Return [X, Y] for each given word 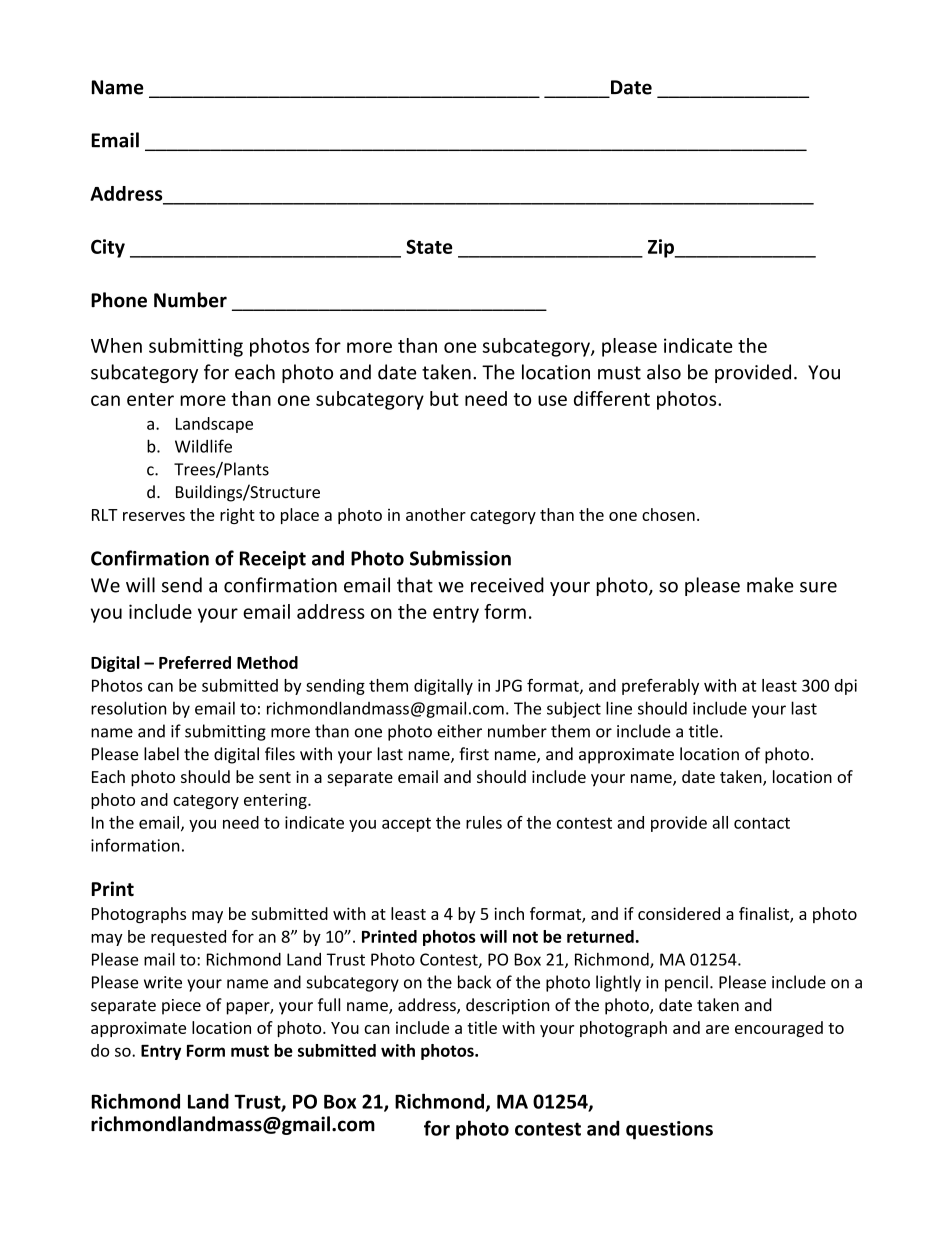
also [664, 372]
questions [669, 1130]
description [507, 1006]
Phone [119, 300]
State [429, 246]
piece [181, 1007]
